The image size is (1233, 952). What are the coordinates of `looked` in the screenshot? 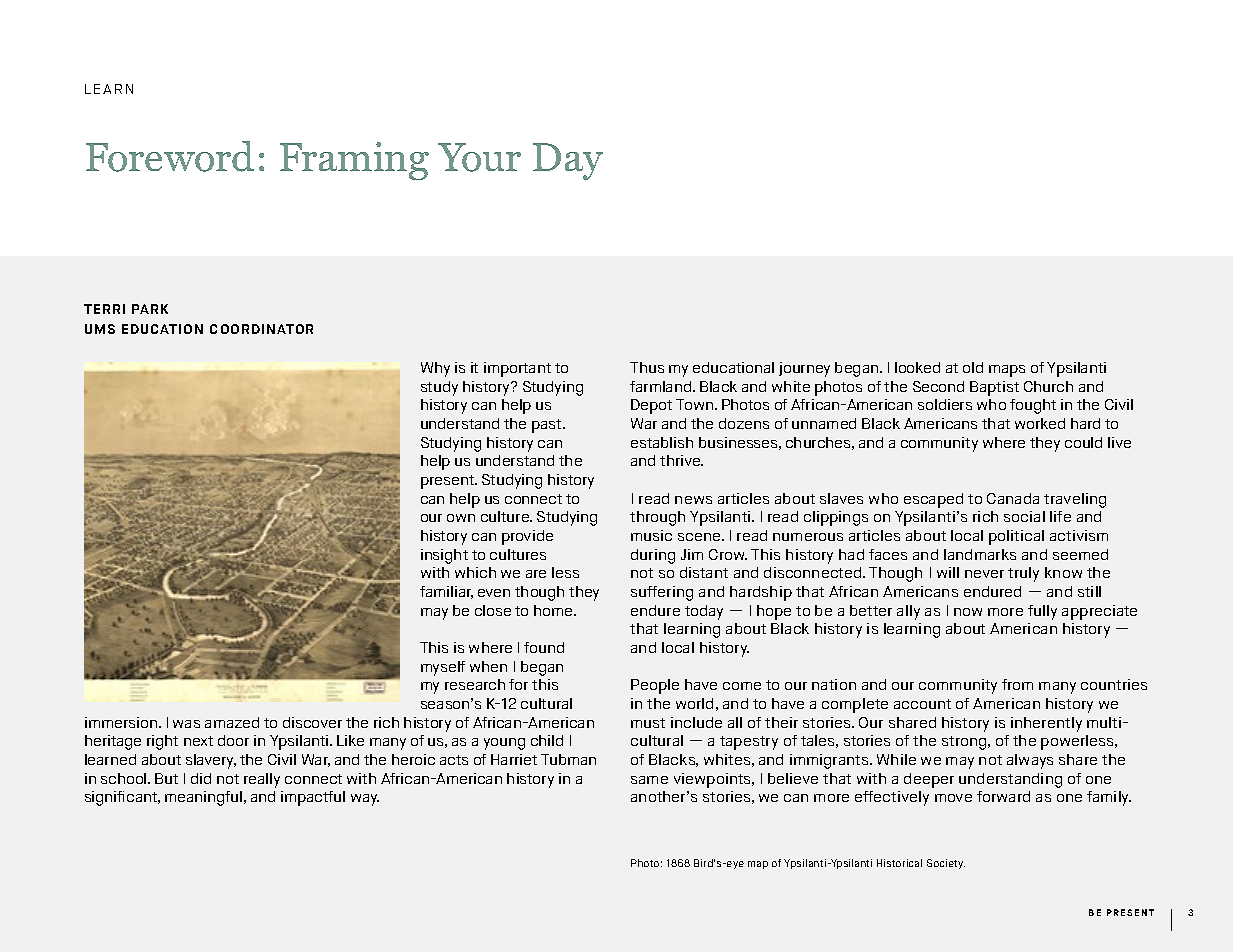 It's located at (917, 367).
